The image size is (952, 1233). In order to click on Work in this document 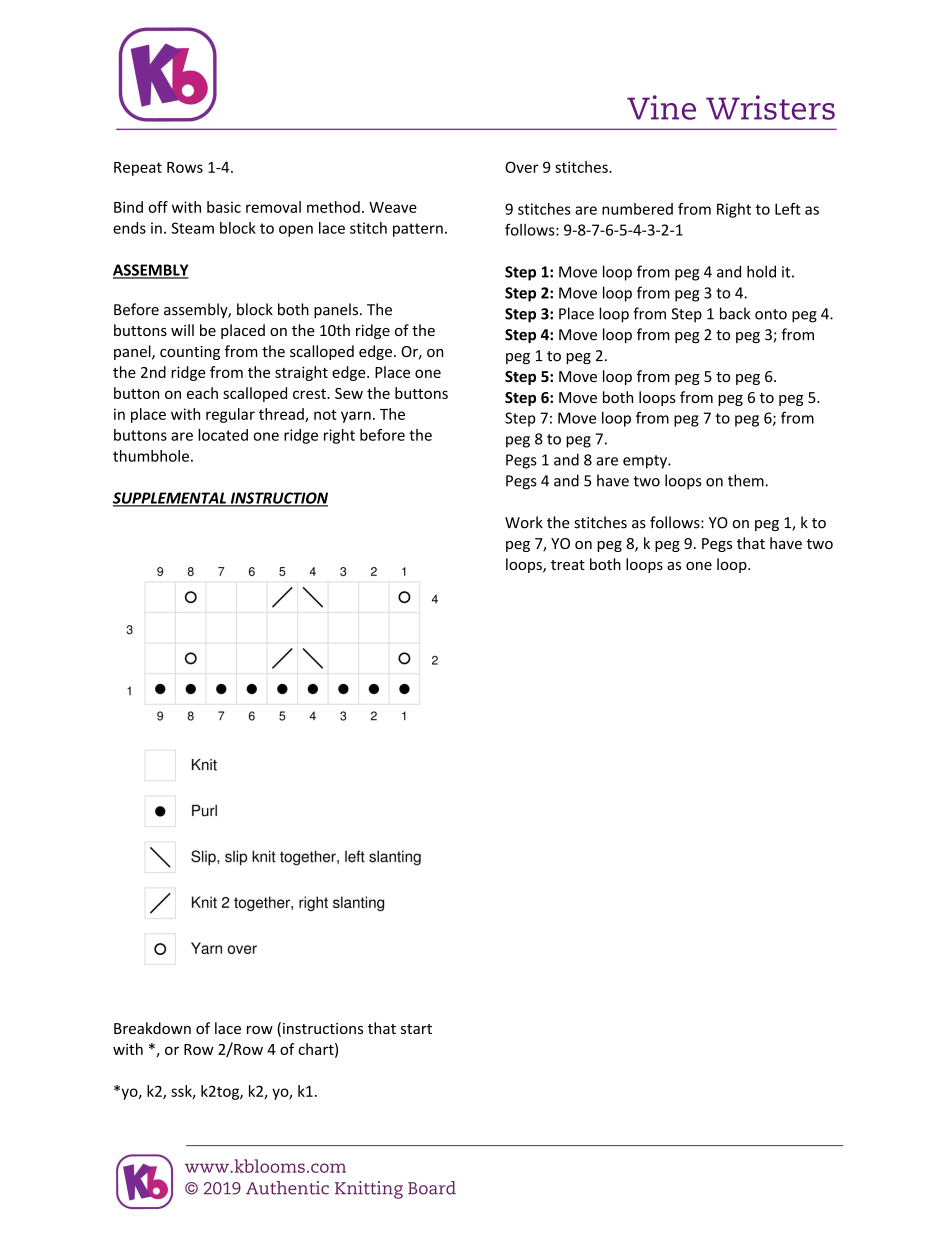, I will do `click(524, 522)`.
